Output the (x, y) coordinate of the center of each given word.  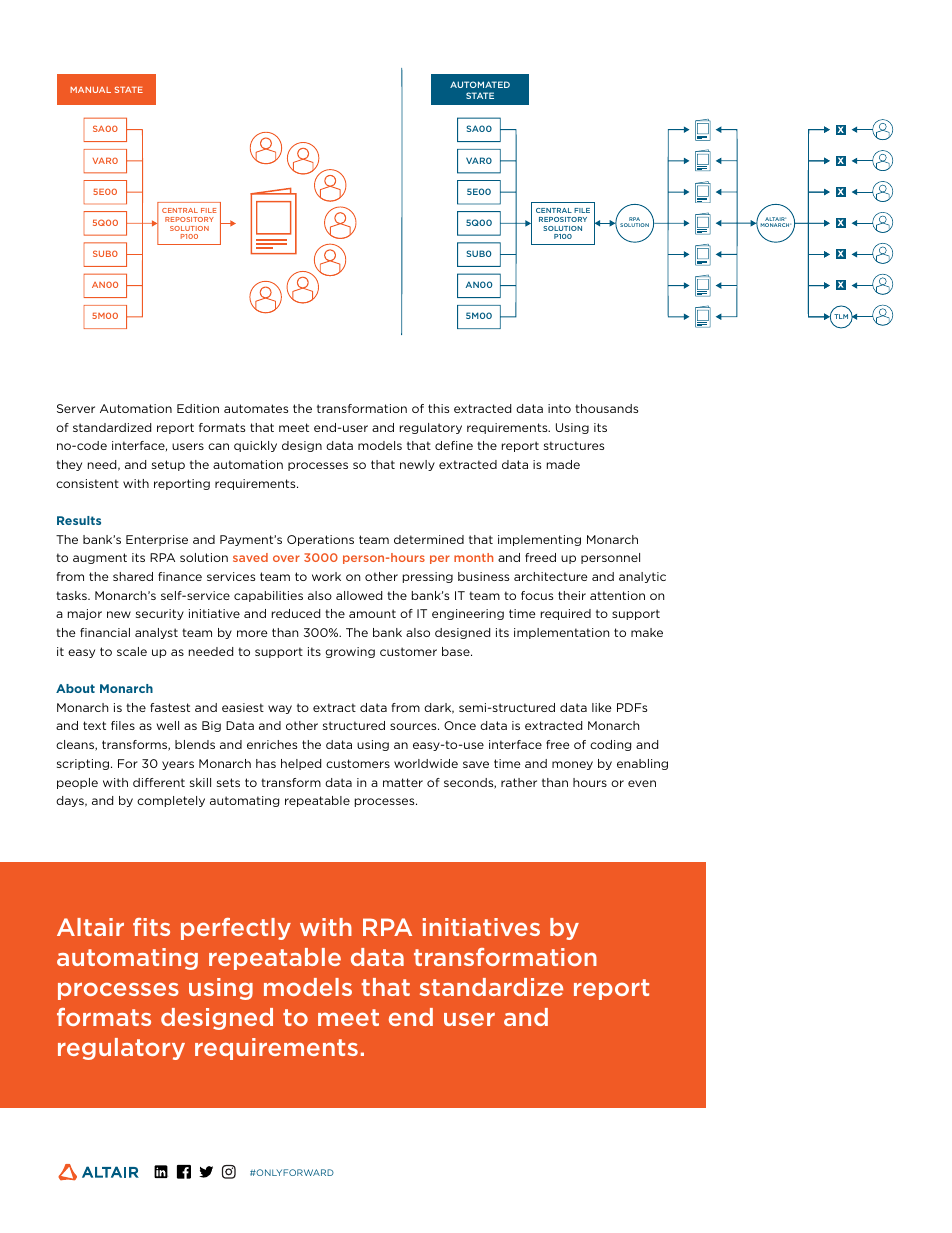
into (559, 408)
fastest (170, 707)
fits (151, 927)
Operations (320, 540)
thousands (606, 408)
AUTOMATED (480, 84)
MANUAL (90, 90)
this (438, 408)
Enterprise (157, 540)
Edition (198, 408)
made (563, 464)
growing (350, 652)
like (602, 707)
